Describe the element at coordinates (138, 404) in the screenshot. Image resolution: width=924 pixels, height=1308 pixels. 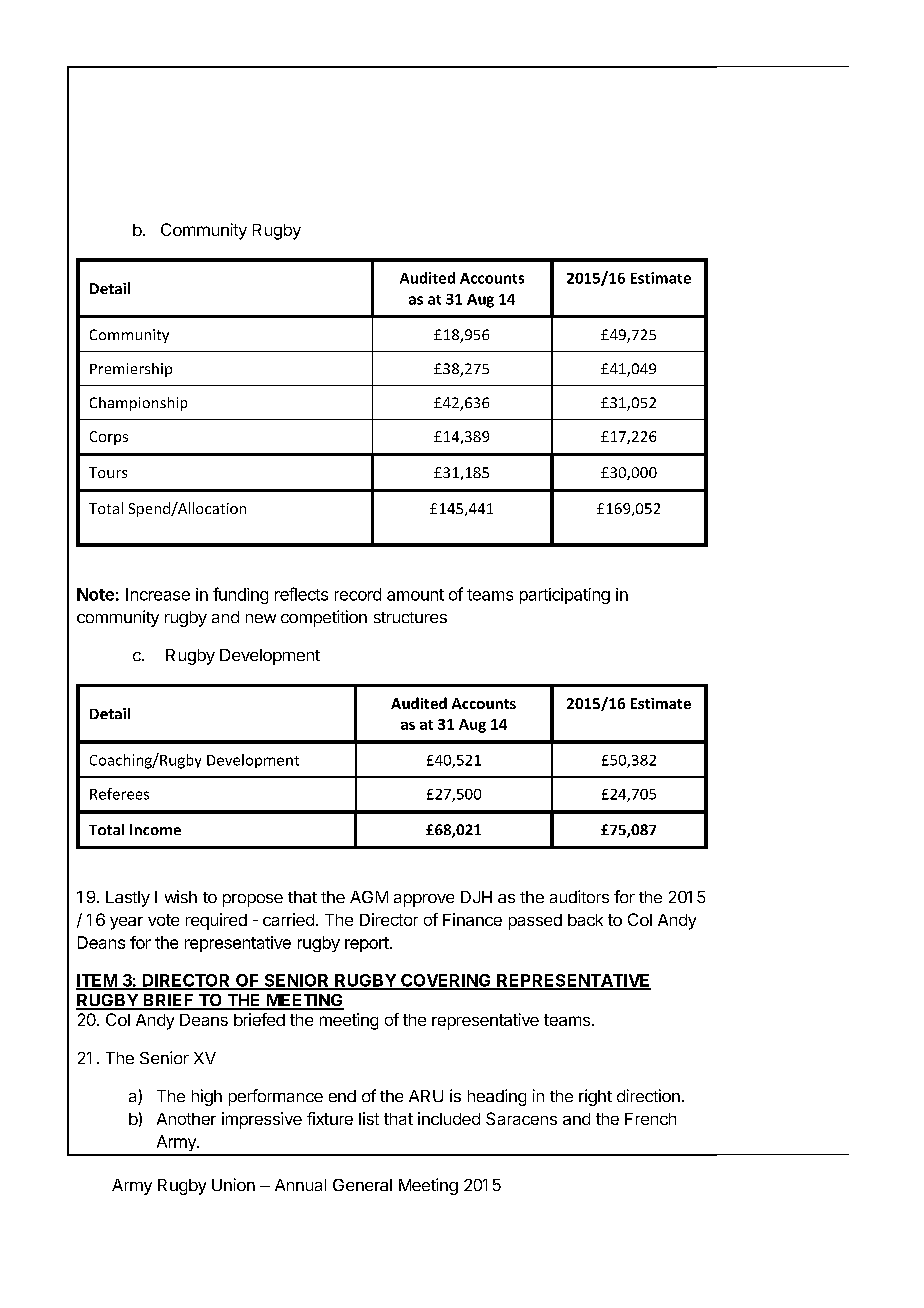
I see `Championship` at that location.
